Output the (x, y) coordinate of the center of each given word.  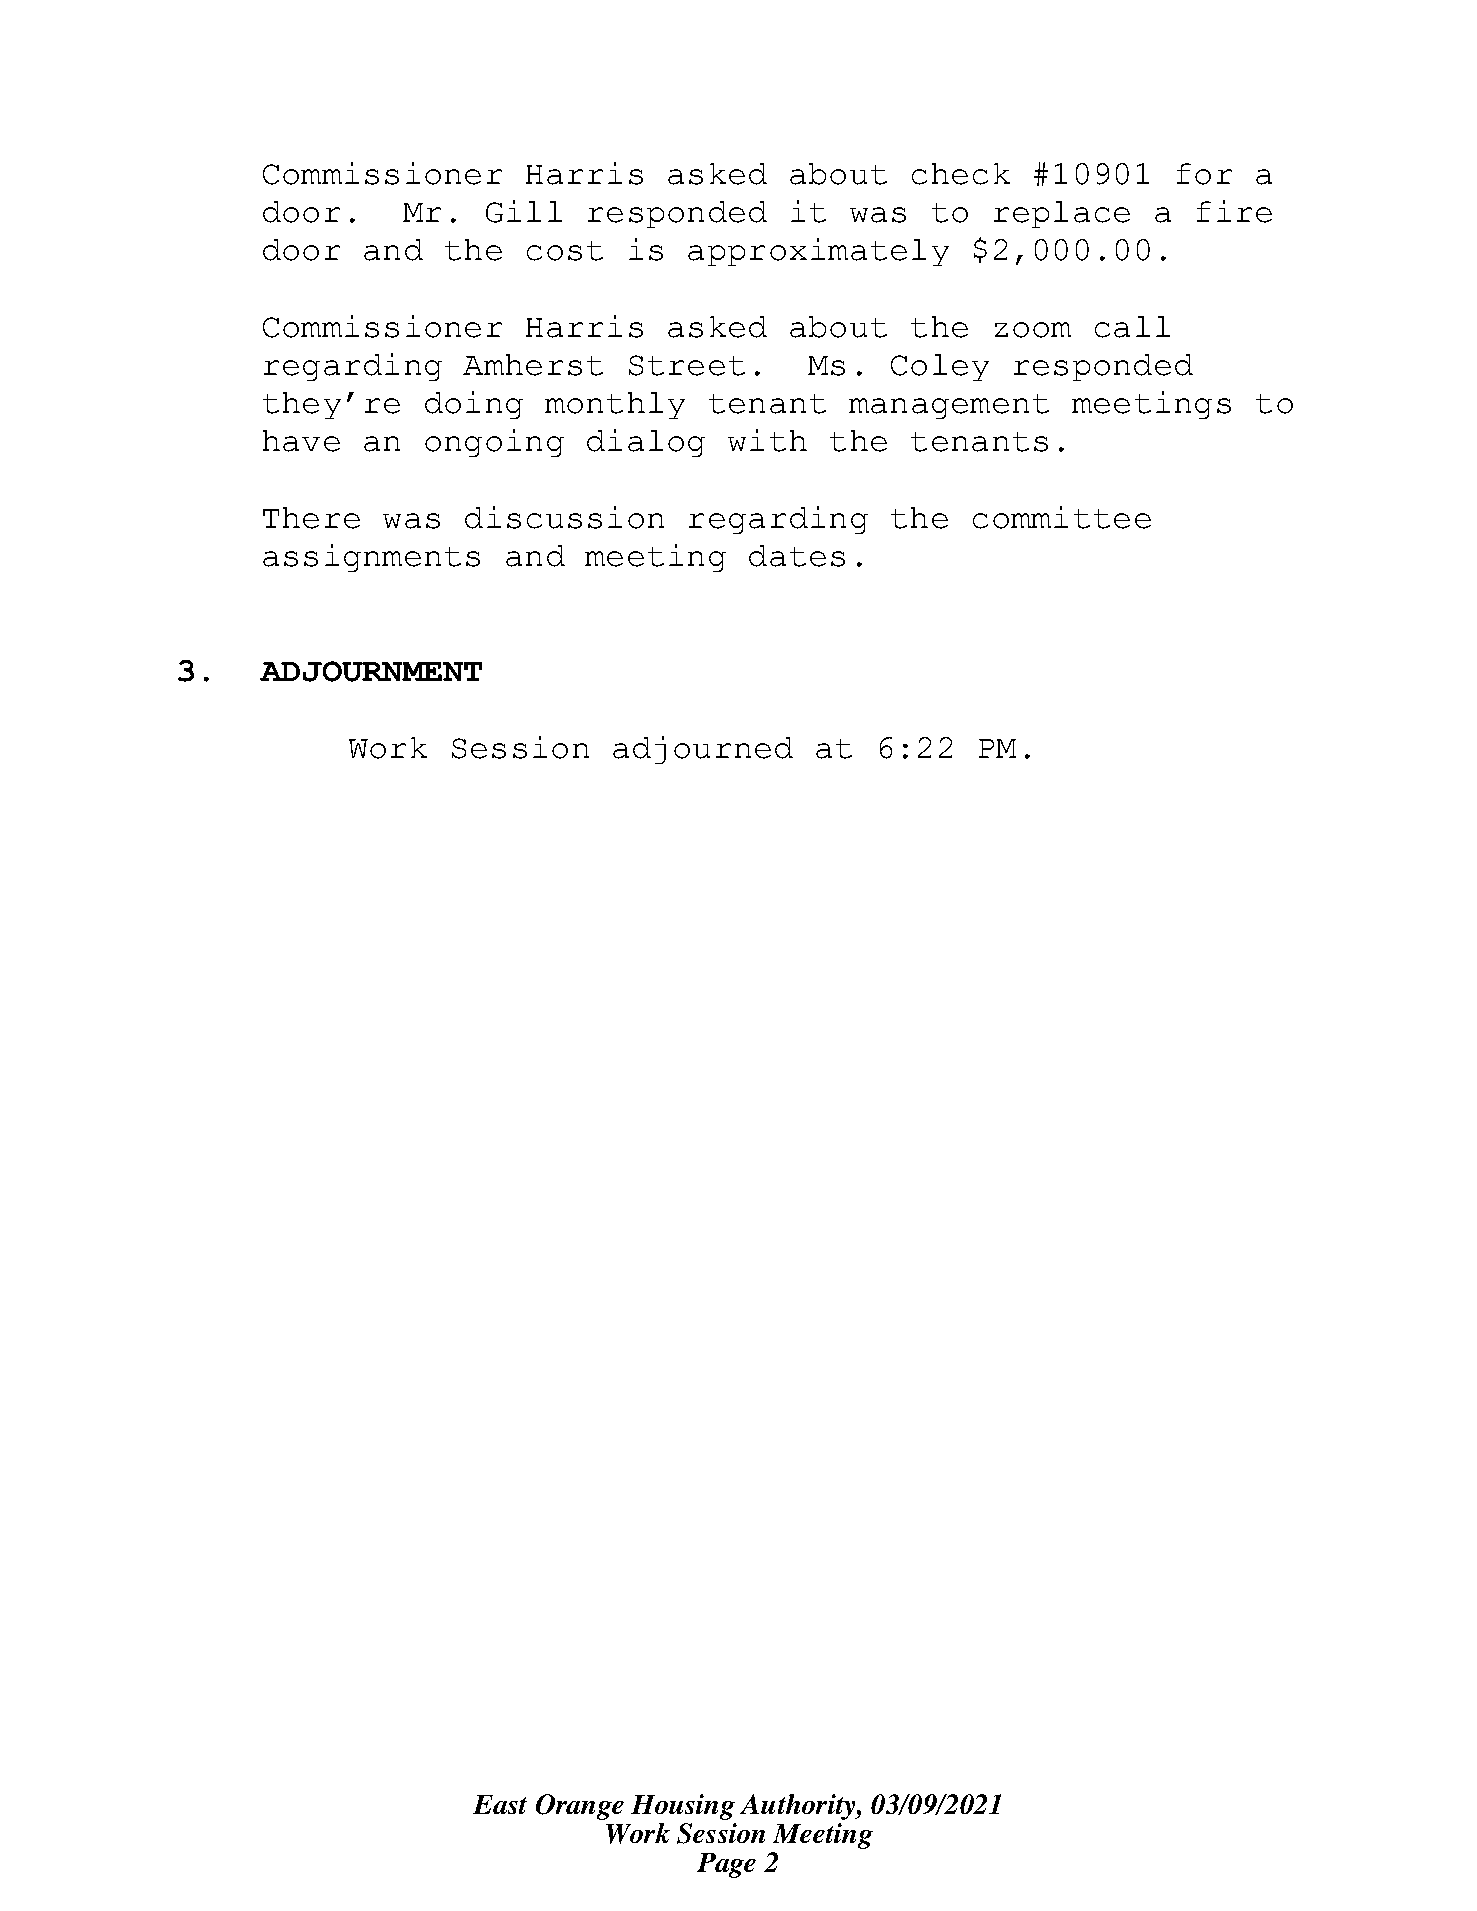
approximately (818, 252)
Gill (524, 211)
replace (1062, 214)
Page (726, 1865)
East (500, 1804)
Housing (683, 1807)
